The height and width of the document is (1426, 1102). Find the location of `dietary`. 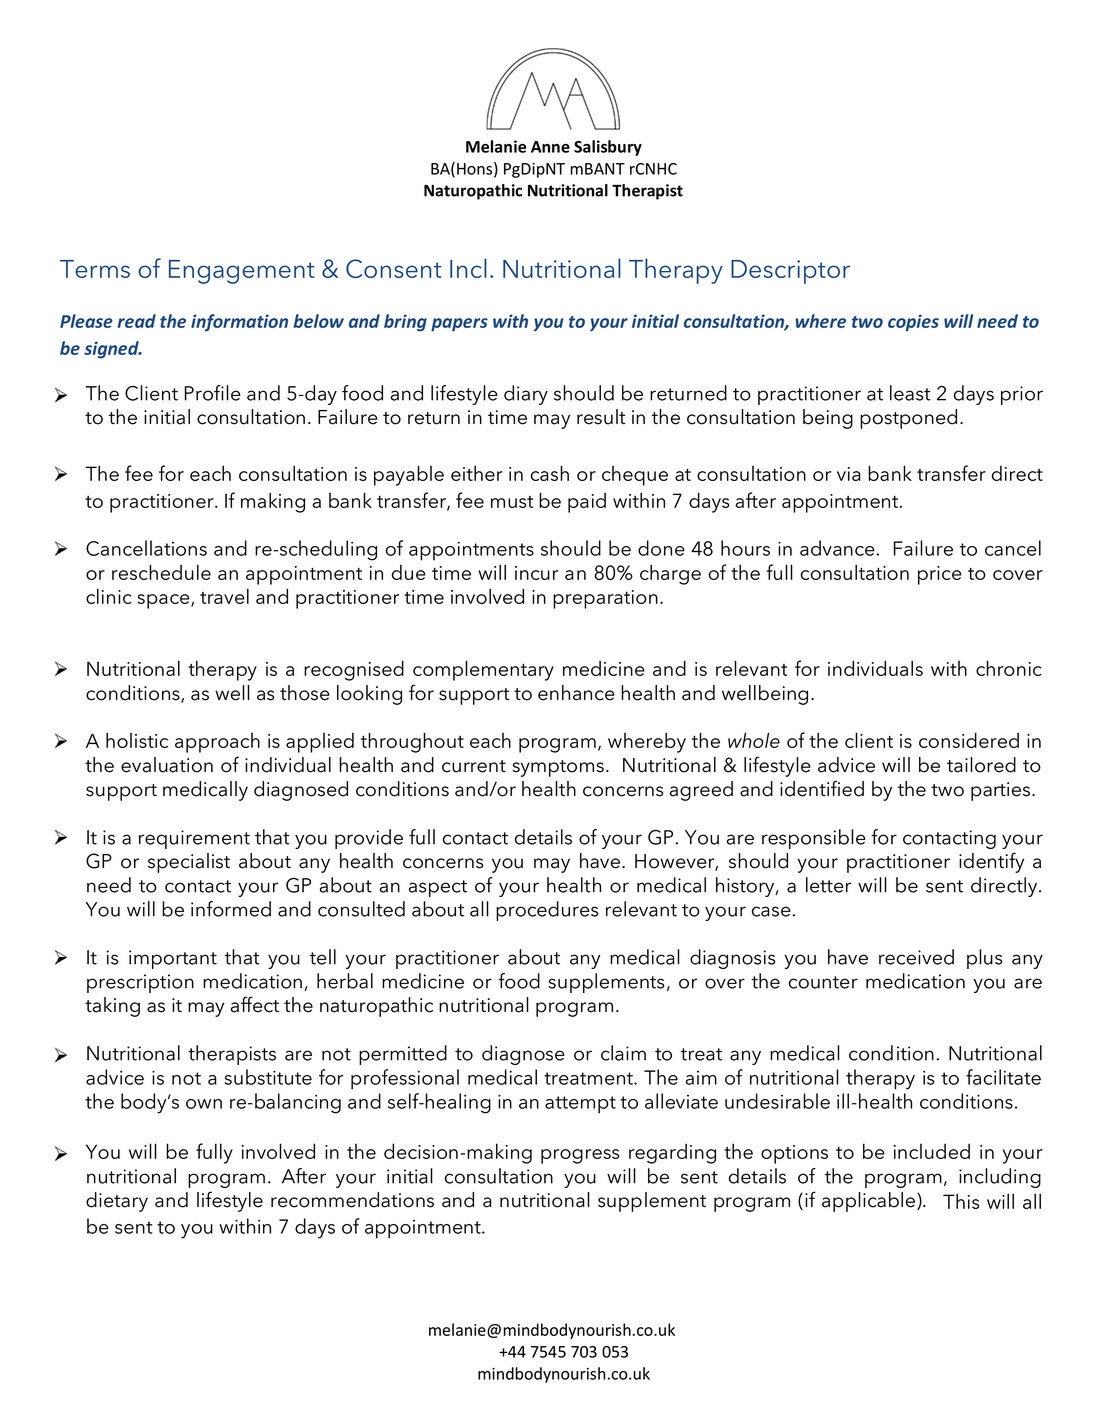

dietary is located at coordinates (117, 1202).
